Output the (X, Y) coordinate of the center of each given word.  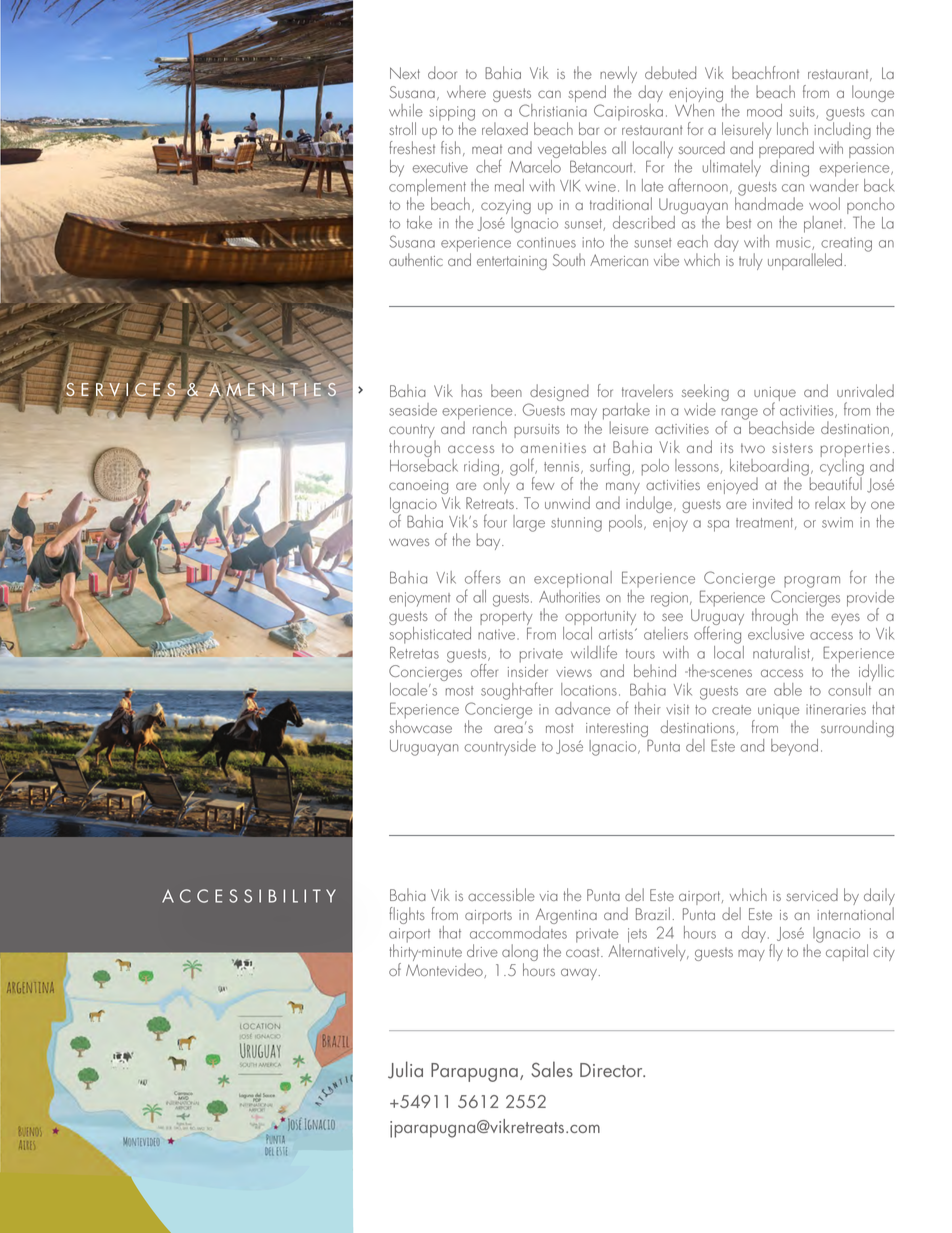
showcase (420, 725)
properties (855, 451)
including (842, 131)
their (647, 708)
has (471, 390)
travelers (647, 390)
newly (618, 76)
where (466, 91)
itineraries (836, 709)
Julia (405, 1070)
